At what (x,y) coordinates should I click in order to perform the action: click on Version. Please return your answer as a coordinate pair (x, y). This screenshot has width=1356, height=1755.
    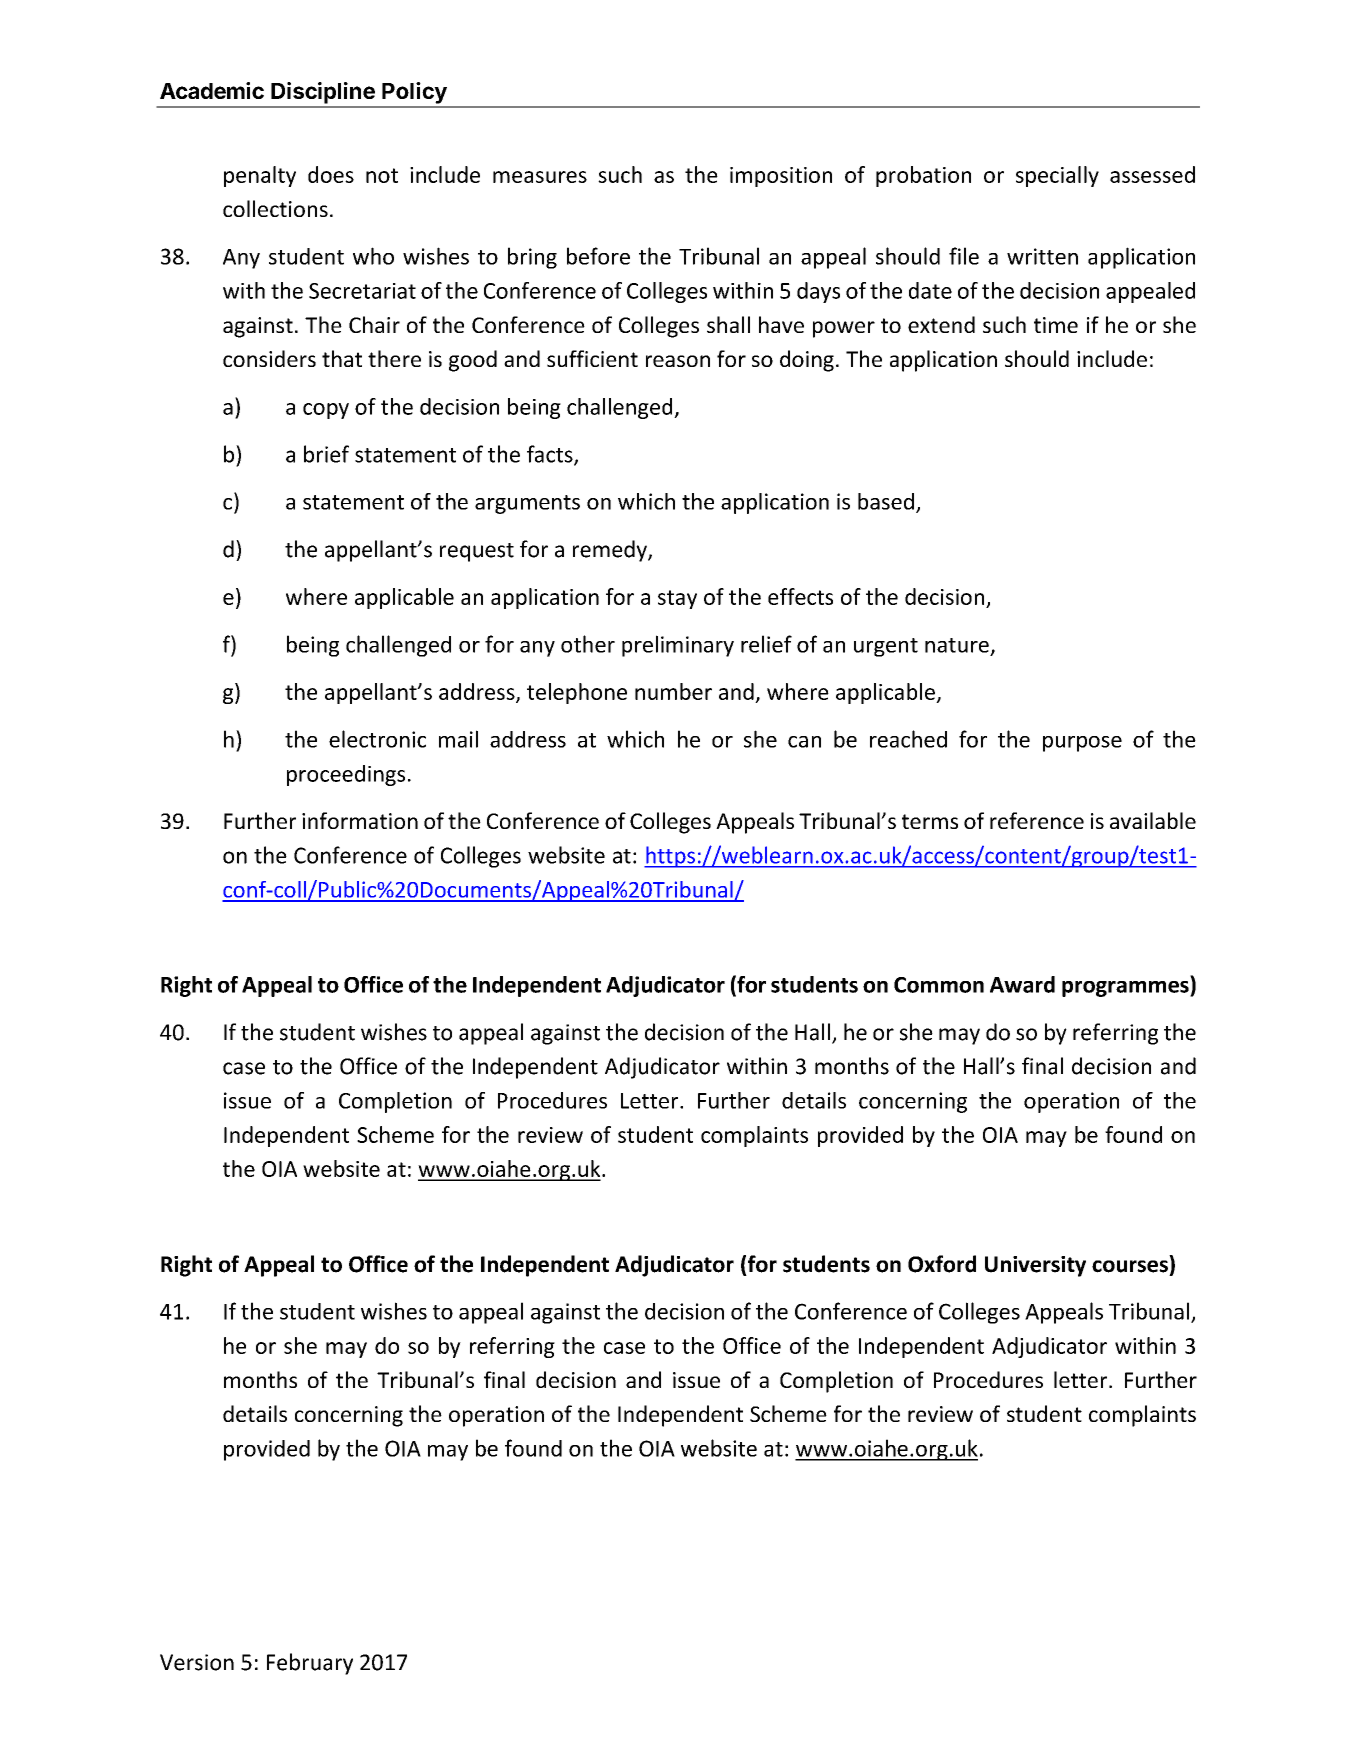
    Looking at the image, I should click on (197, 1662).
